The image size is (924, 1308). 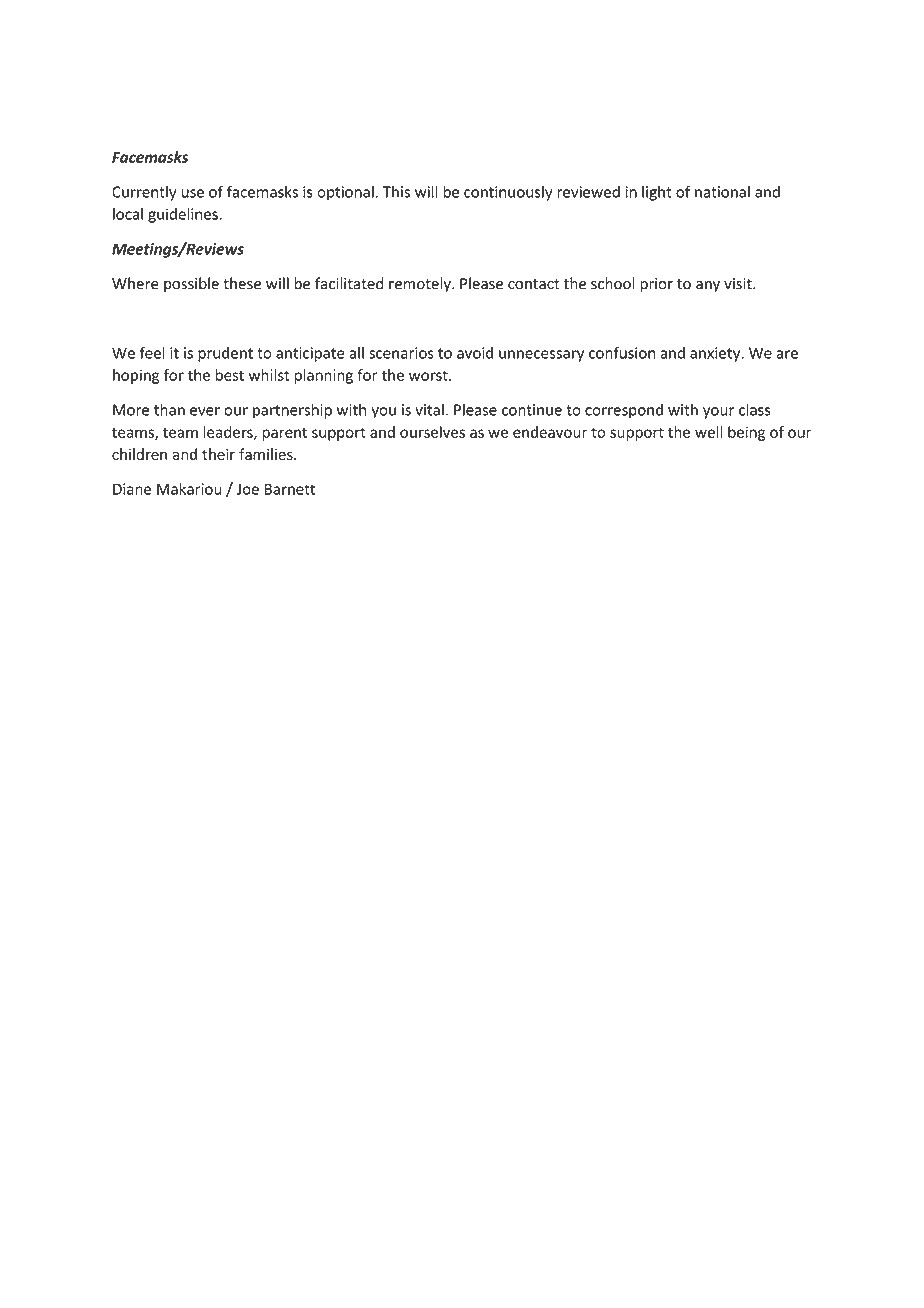 What do you see at coordinates (247, 489) in the page?
I see `Joe` at bounding box center [247, 489].
